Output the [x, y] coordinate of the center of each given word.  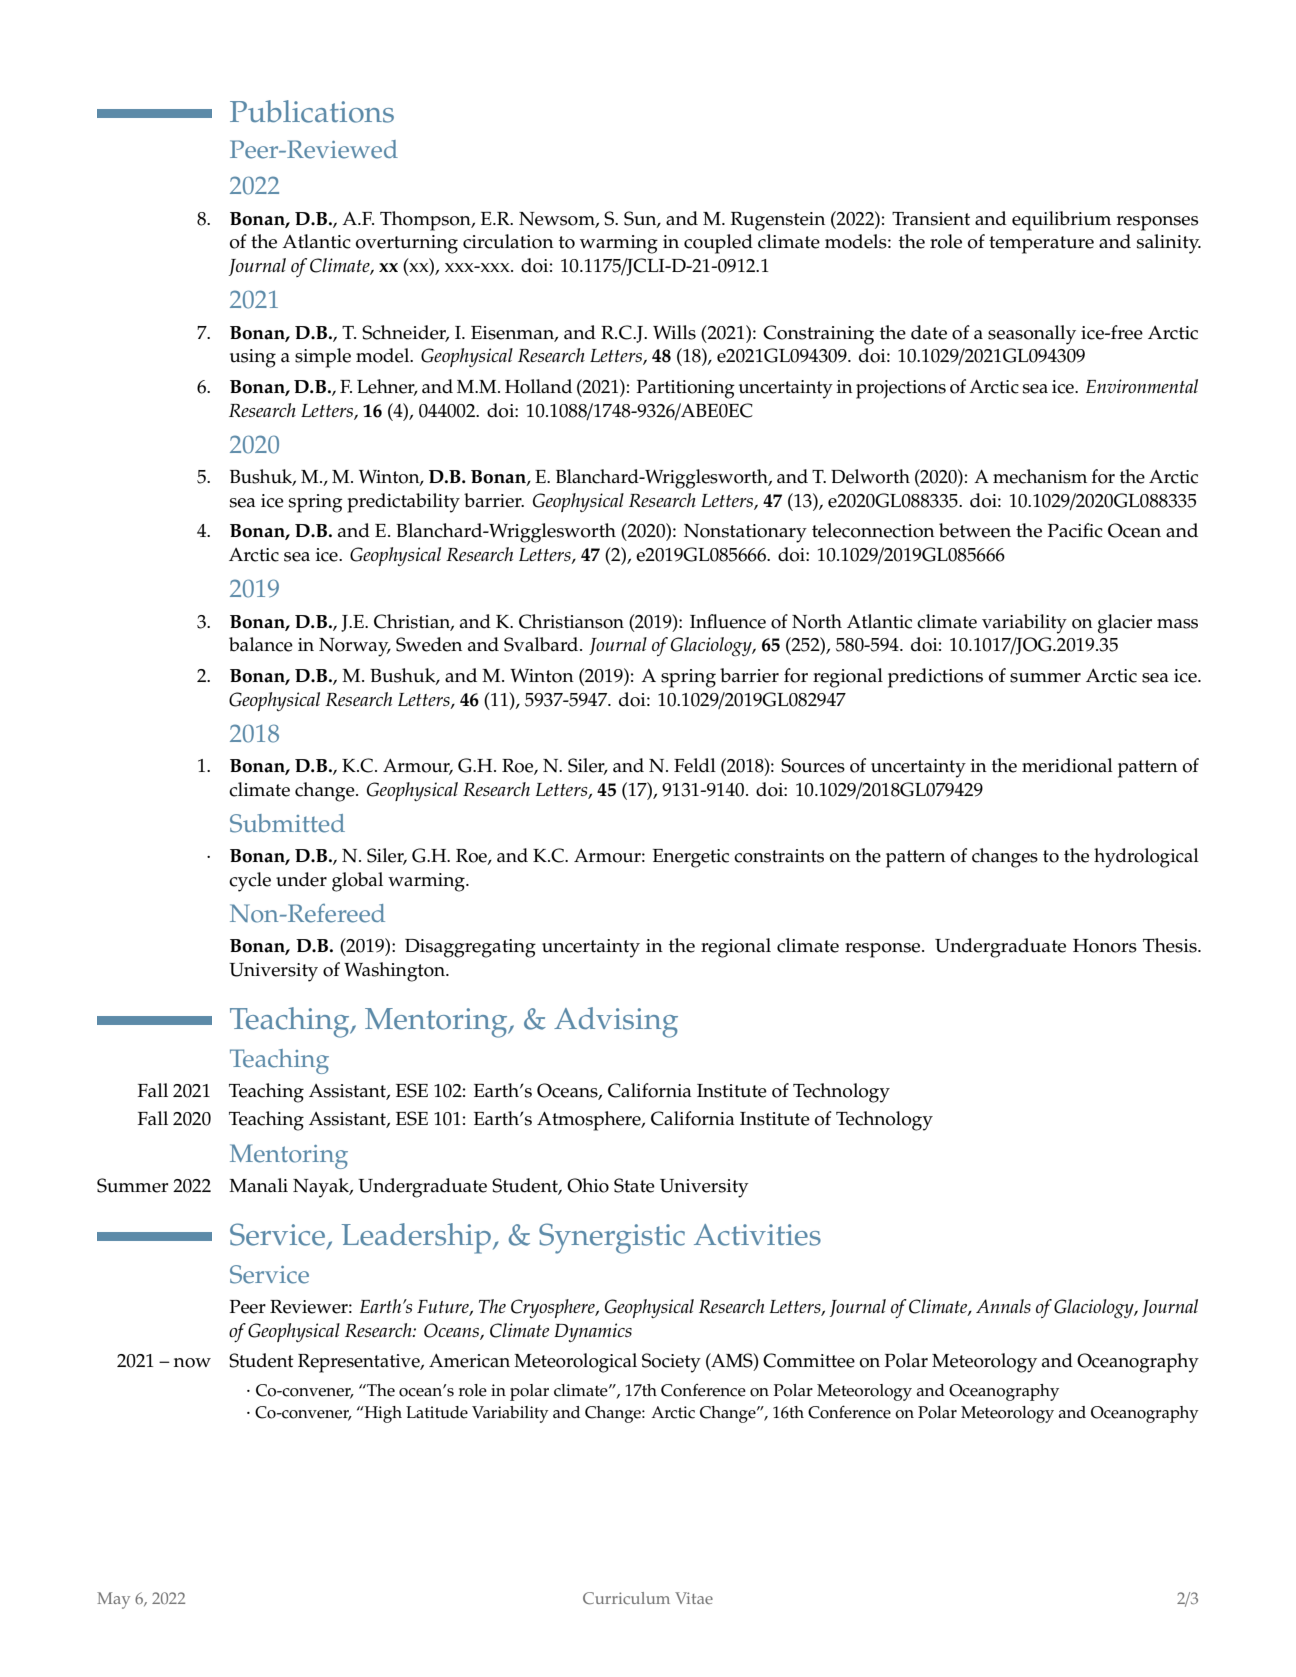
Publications [312, 111]
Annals [1003, 1306]
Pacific [1075, 530]
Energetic [691, 858]
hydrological [1146, 858]
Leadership [416, 1238]
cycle [250, 882]
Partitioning [686, 389]
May [113, 1600]
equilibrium [1061, 221]
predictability [403, 503]
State [634, 1185]
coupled [718, 244]
